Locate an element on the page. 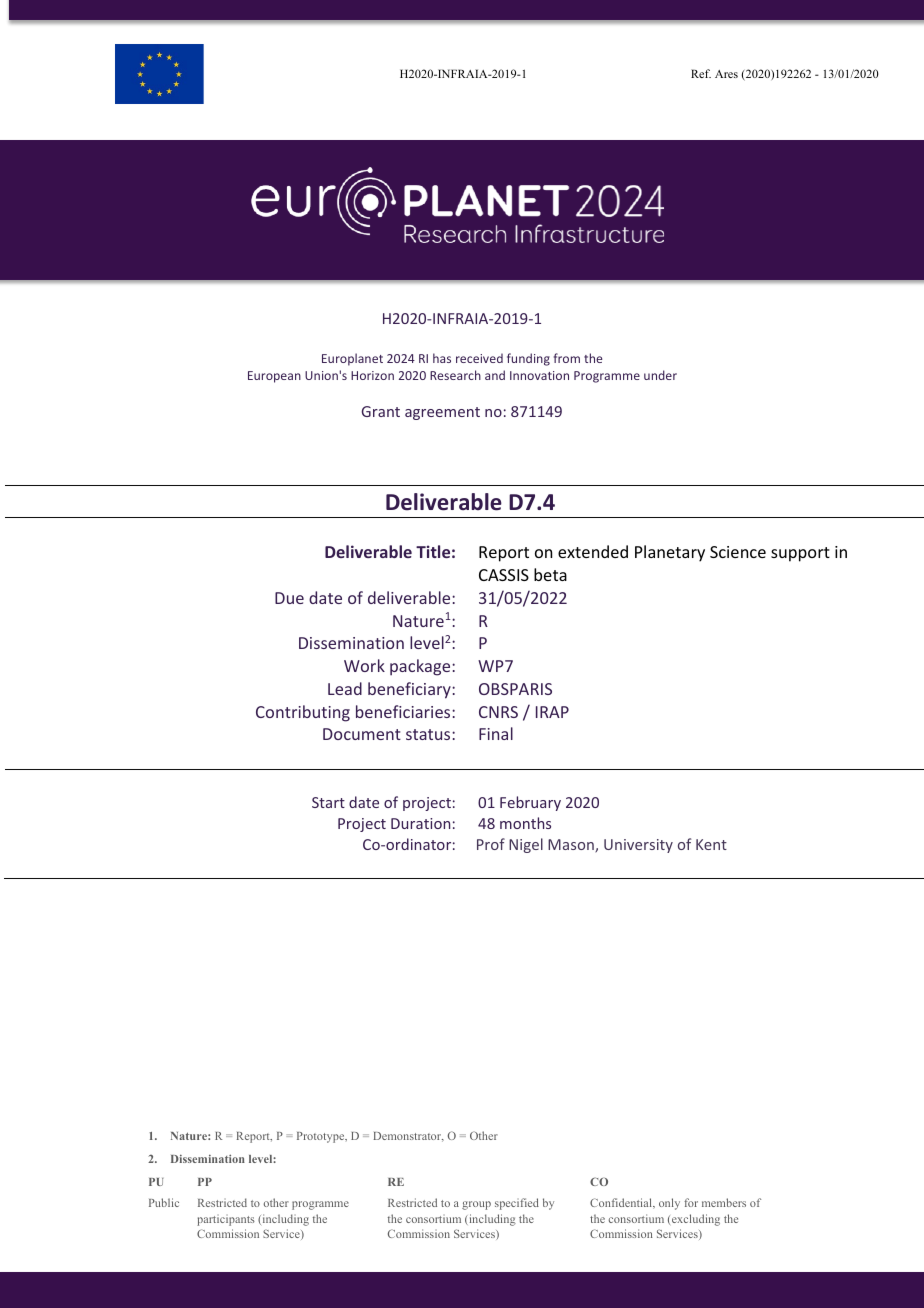 The image size is (924, 1308). Science is located at coordinates (738, 552).
